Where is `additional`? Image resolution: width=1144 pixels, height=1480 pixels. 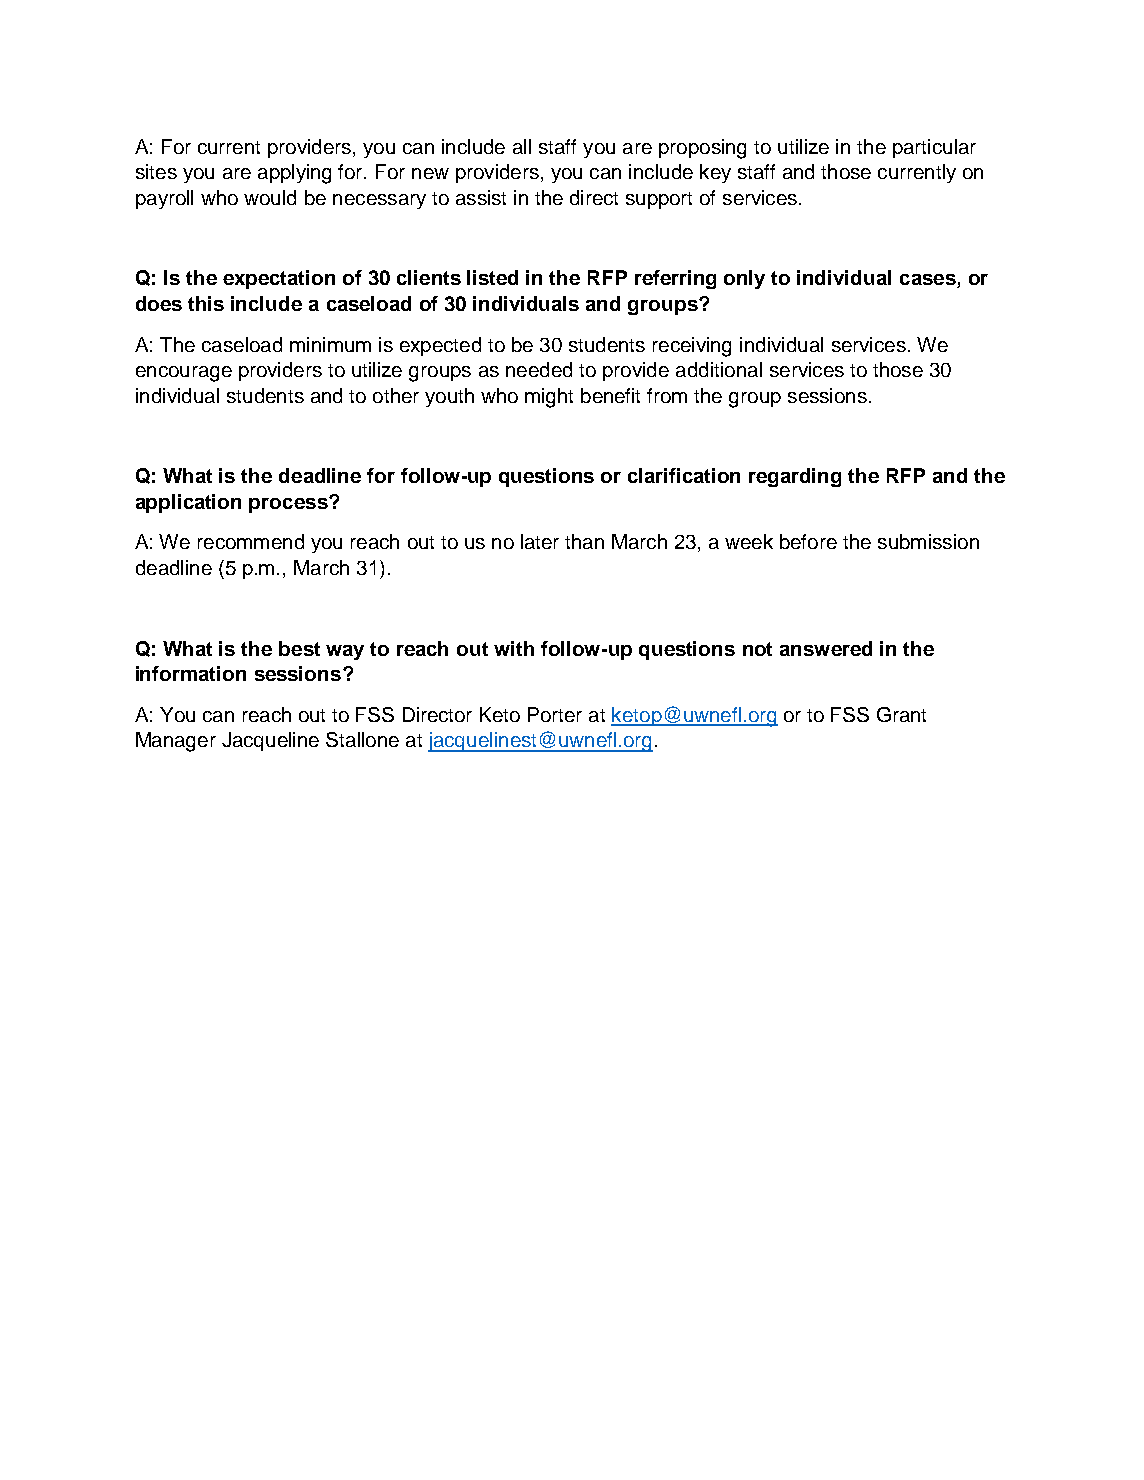 additional is located at coordinates (719, 369).
